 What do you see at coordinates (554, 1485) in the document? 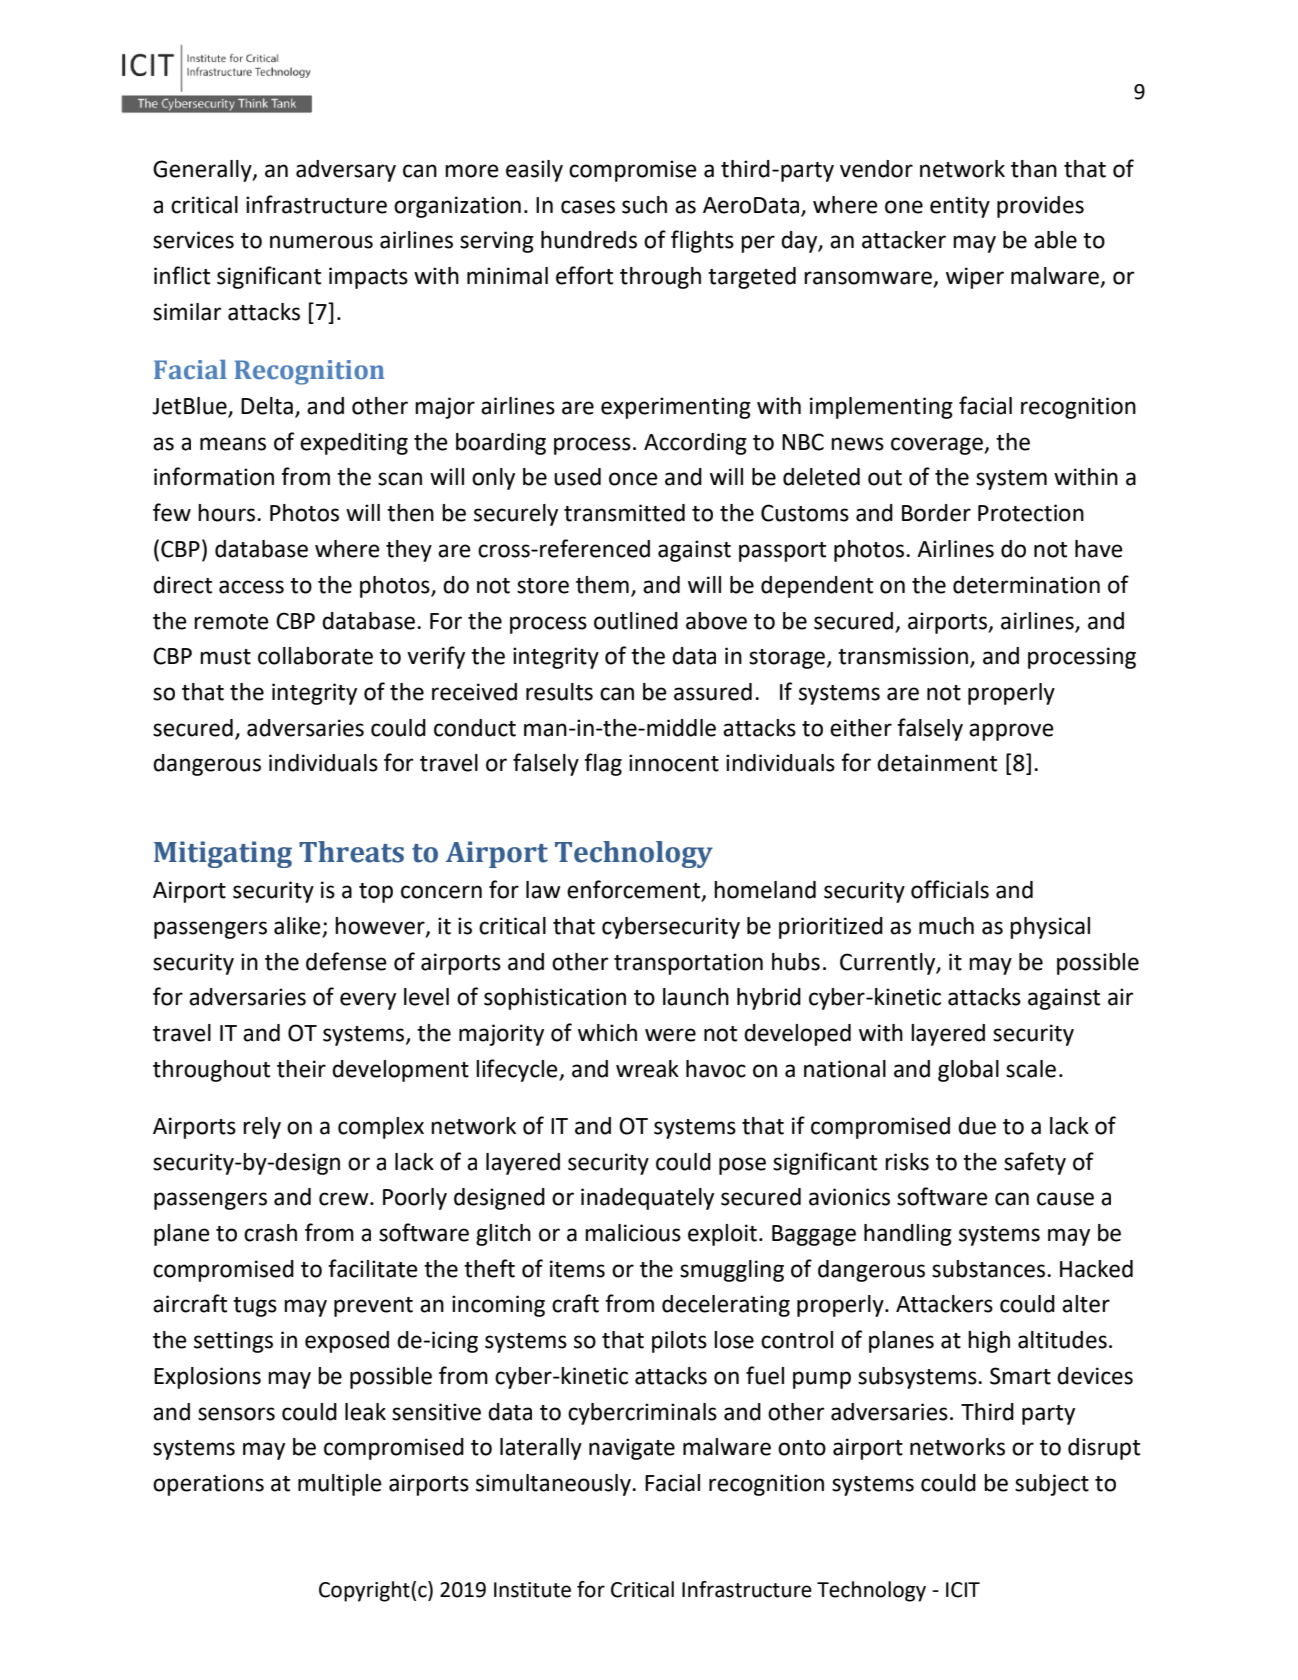
I see `simultaneously` at bounding box center [554, 1485].
